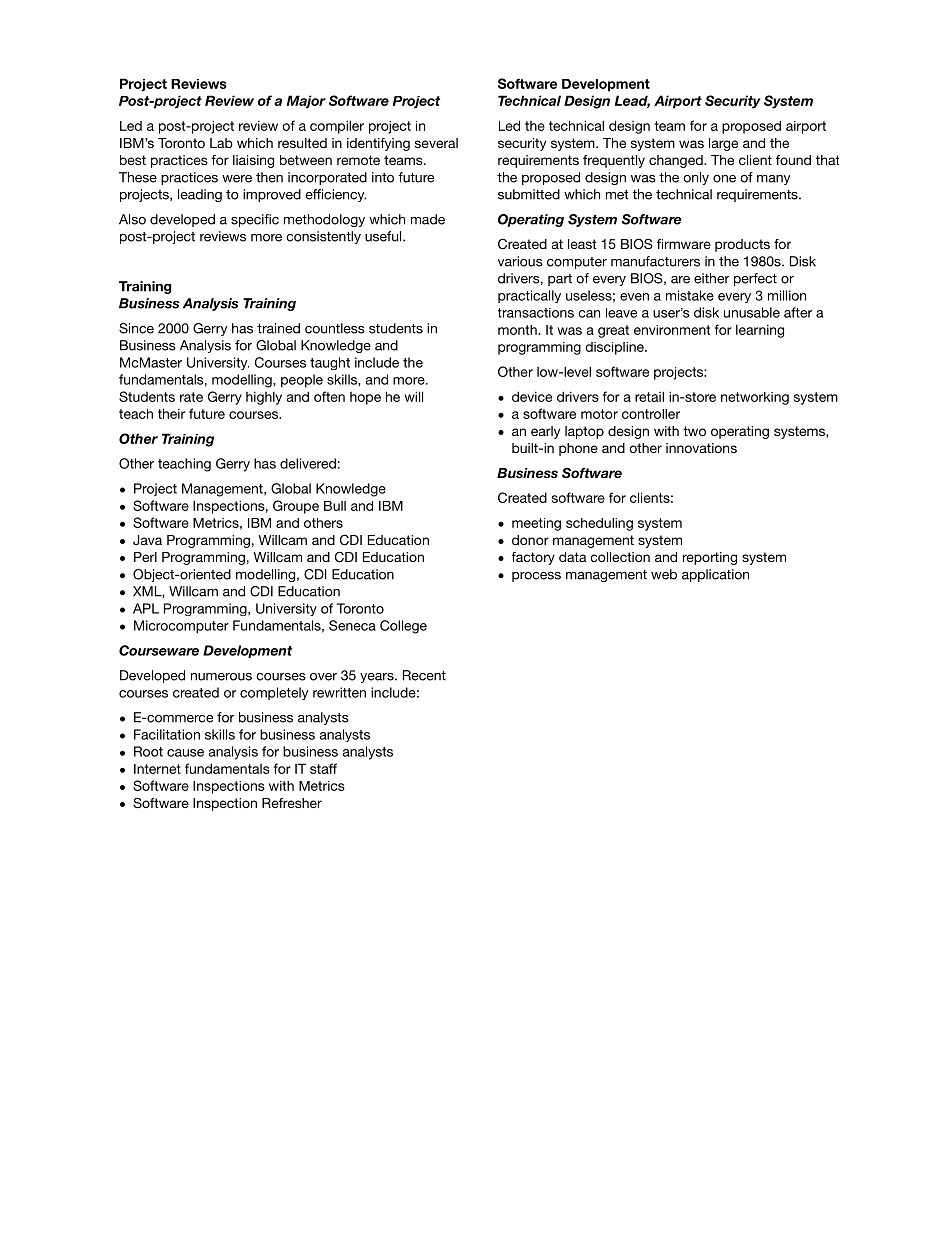  Describe the element at coordinates (221, 143) in the image. I see `Lab` at that location.
